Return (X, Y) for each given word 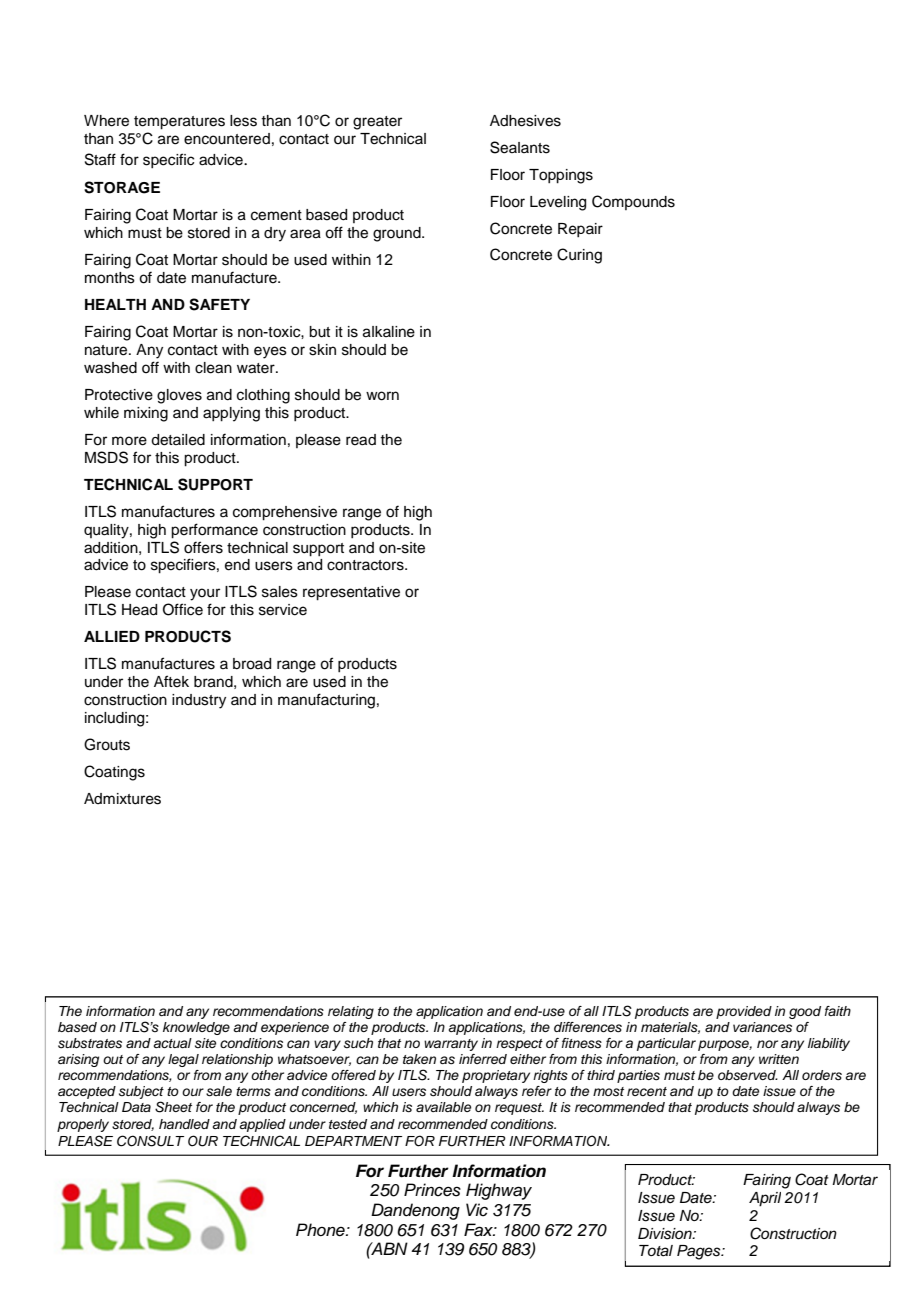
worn (382, 396)
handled (184, 1124)
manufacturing (326, 701)
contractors (366, 565)
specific (168, 160)
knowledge (196, 1028)
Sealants (520, 147)
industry (199, 701)
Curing (579, 256)
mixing (146, 414)
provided (744, 1012)
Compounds (633, 202)
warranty (451, 1045)
